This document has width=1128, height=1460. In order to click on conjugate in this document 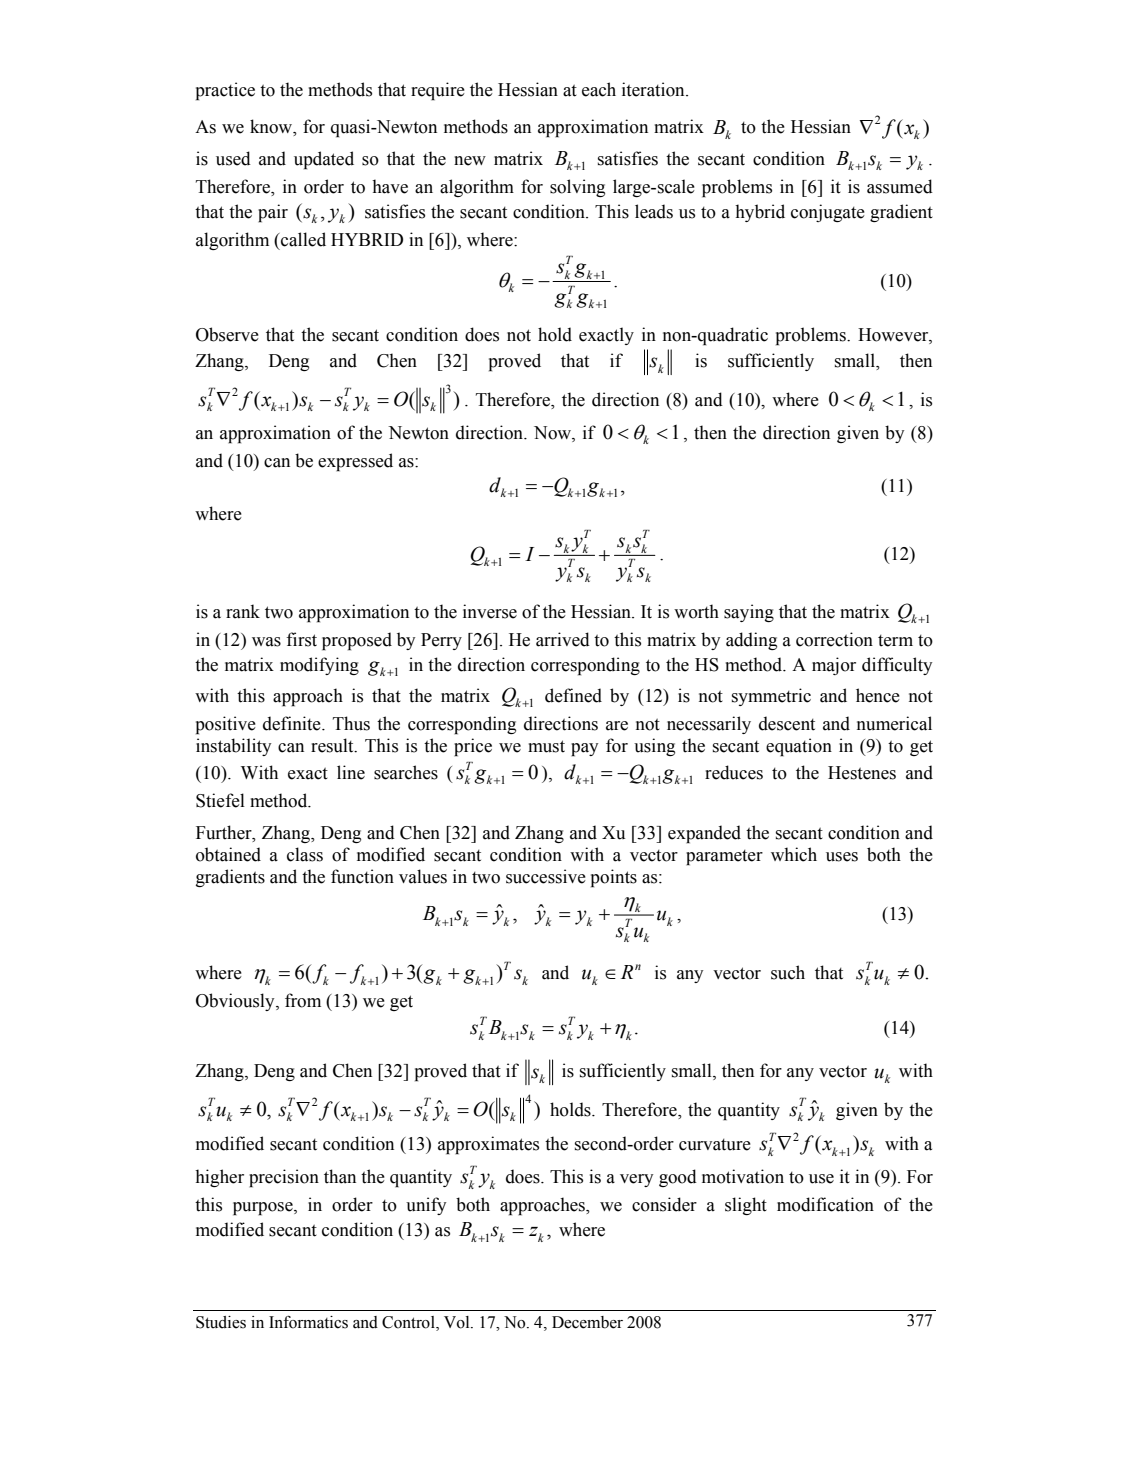, I will do `click(828, 213)`.
